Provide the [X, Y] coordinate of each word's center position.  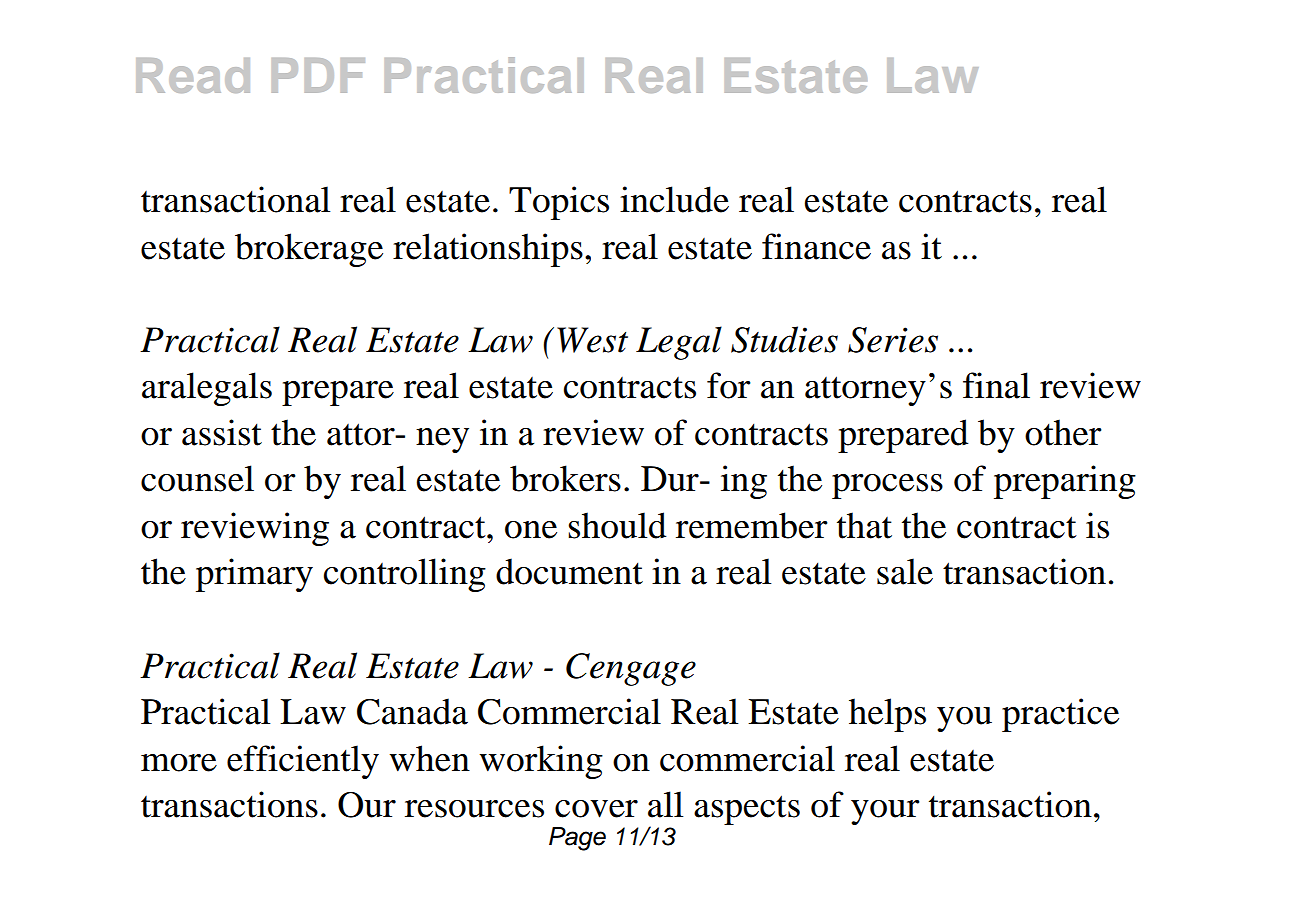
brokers [565, 478]
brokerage [309, 250]
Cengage [631, 669]
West [592, 340]
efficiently [303, 762]
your [885, 812]
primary [254, 575]
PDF [318, 75]
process [887, 486]
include [674, 199]
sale [905, 571]
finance [816, 246]
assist [222, 432]
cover [596, 809]
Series [893, 340]
